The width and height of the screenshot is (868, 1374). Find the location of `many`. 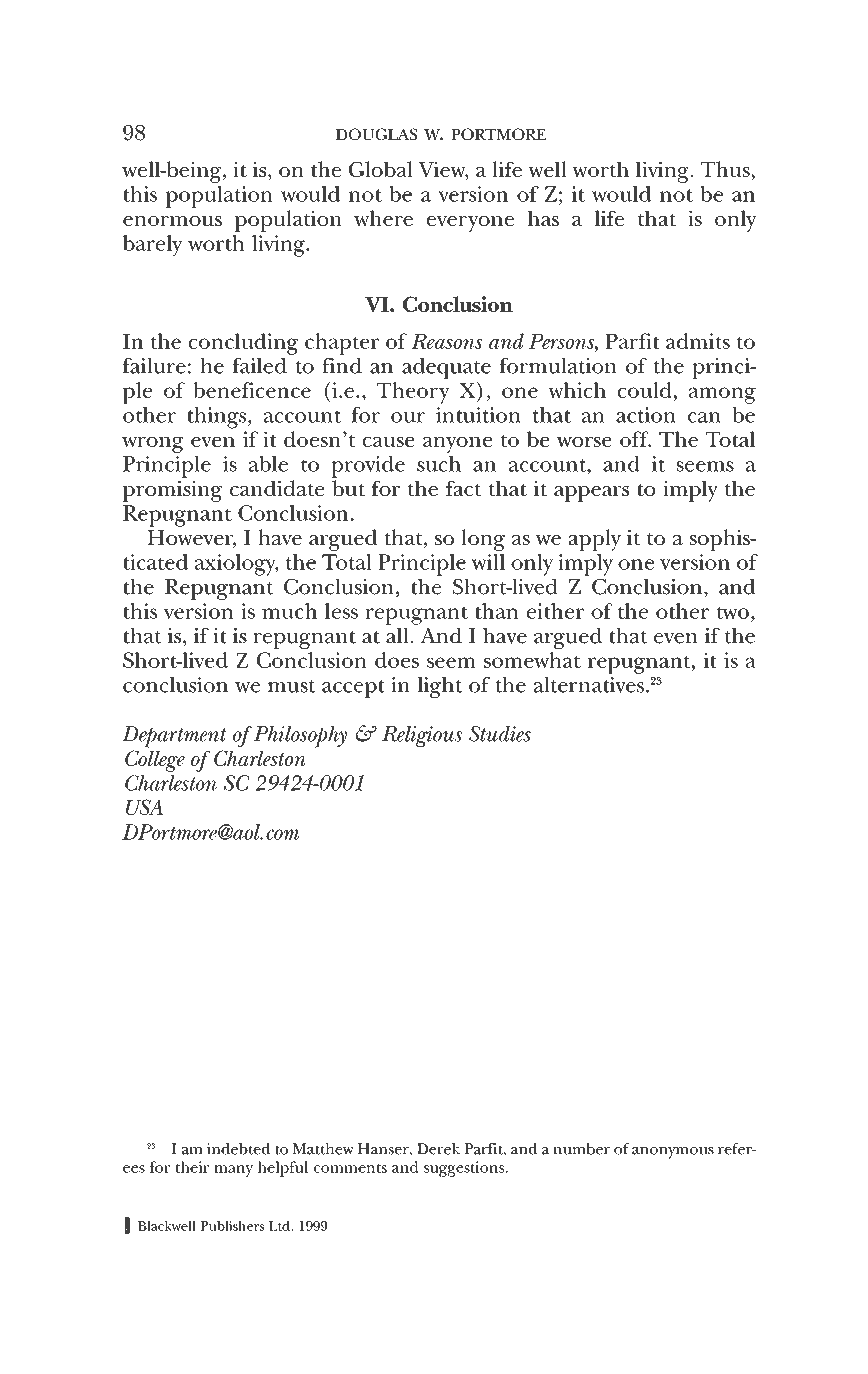

many is located at coordinates (233, 1171).
